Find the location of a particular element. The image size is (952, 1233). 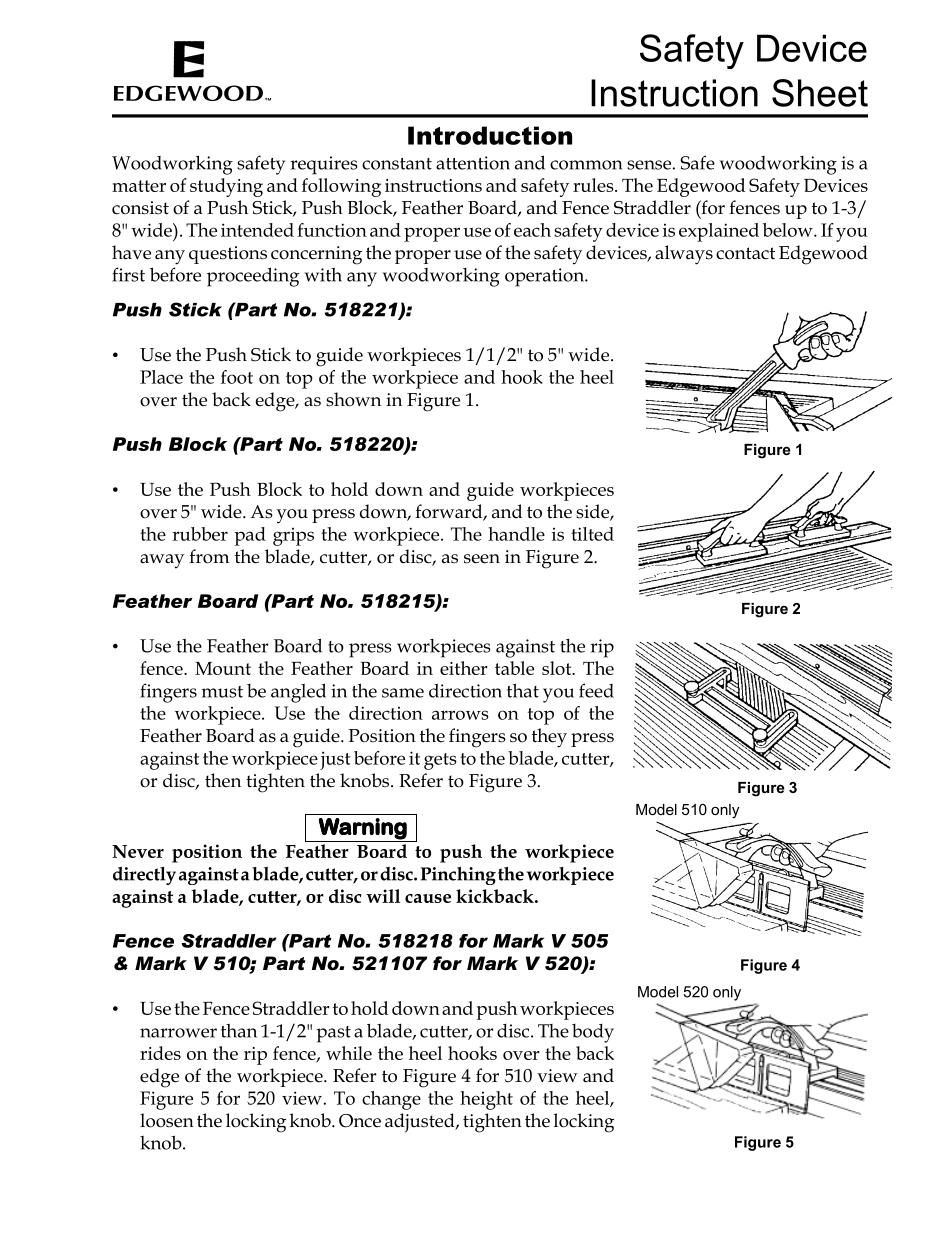

they is located at coordinates (549, 738).
